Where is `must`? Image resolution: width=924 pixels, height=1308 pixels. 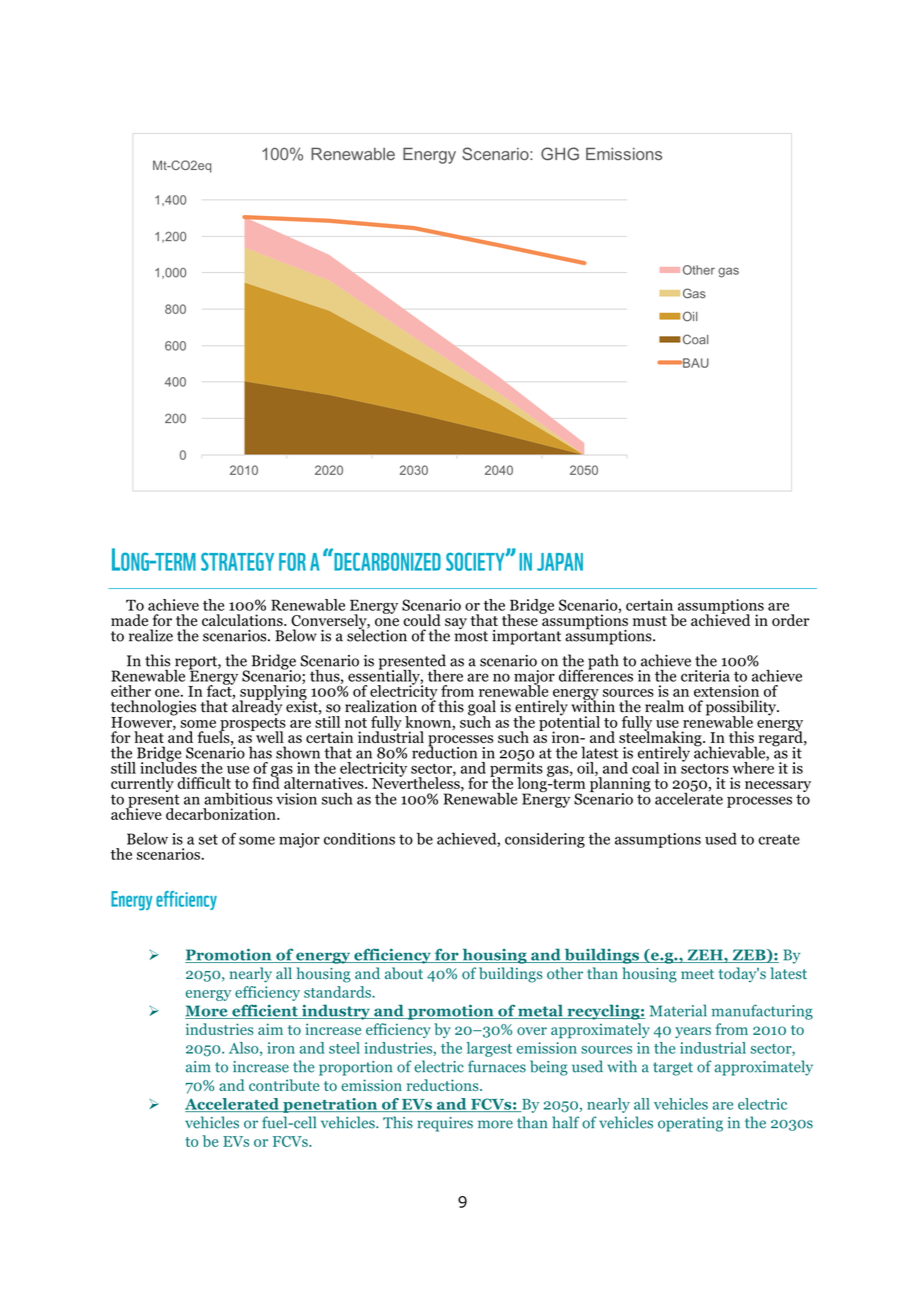
must is located at coordinates (650, 621).
